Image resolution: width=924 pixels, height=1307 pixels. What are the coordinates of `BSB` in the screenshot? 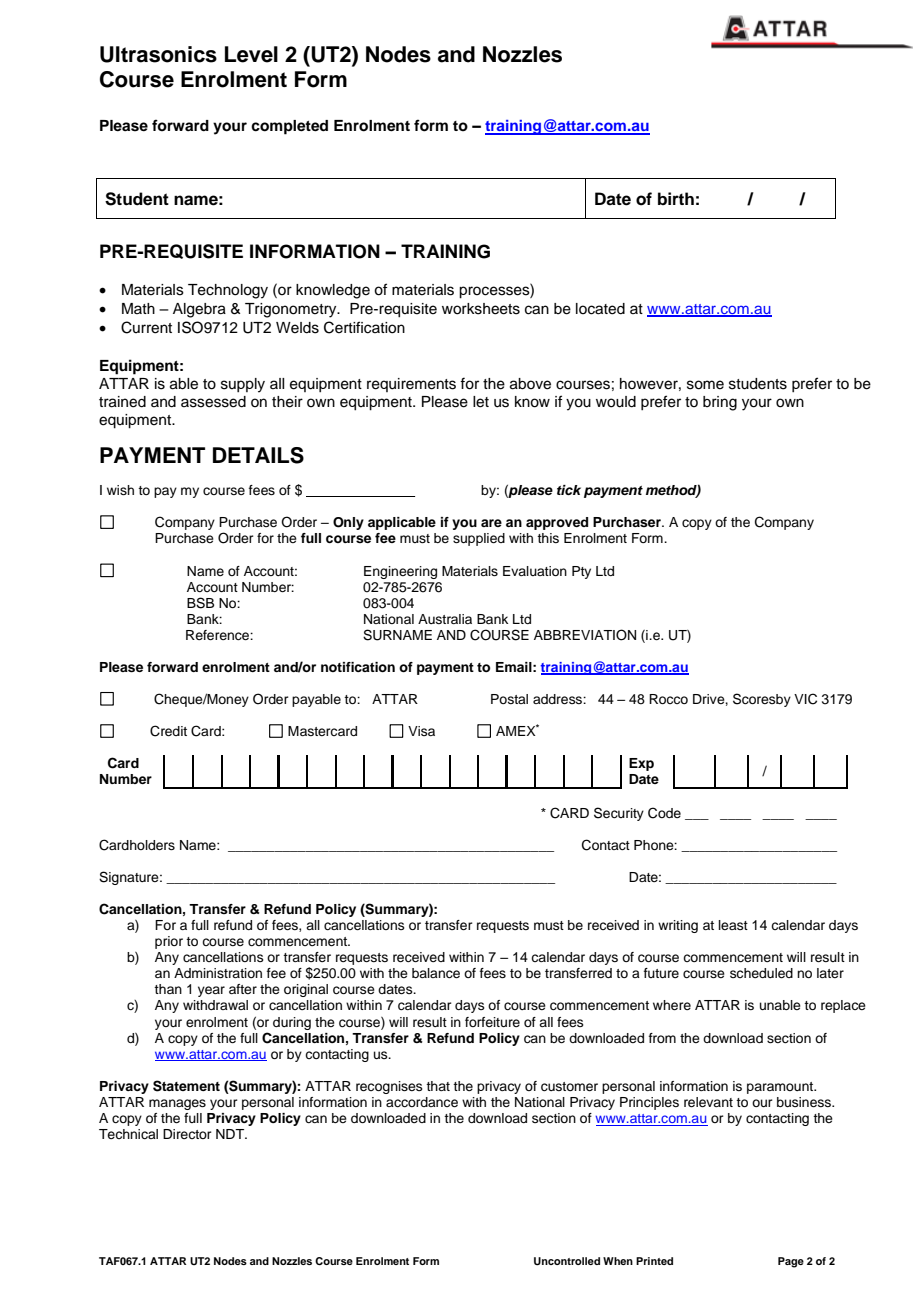 It's located at (200, 603).
